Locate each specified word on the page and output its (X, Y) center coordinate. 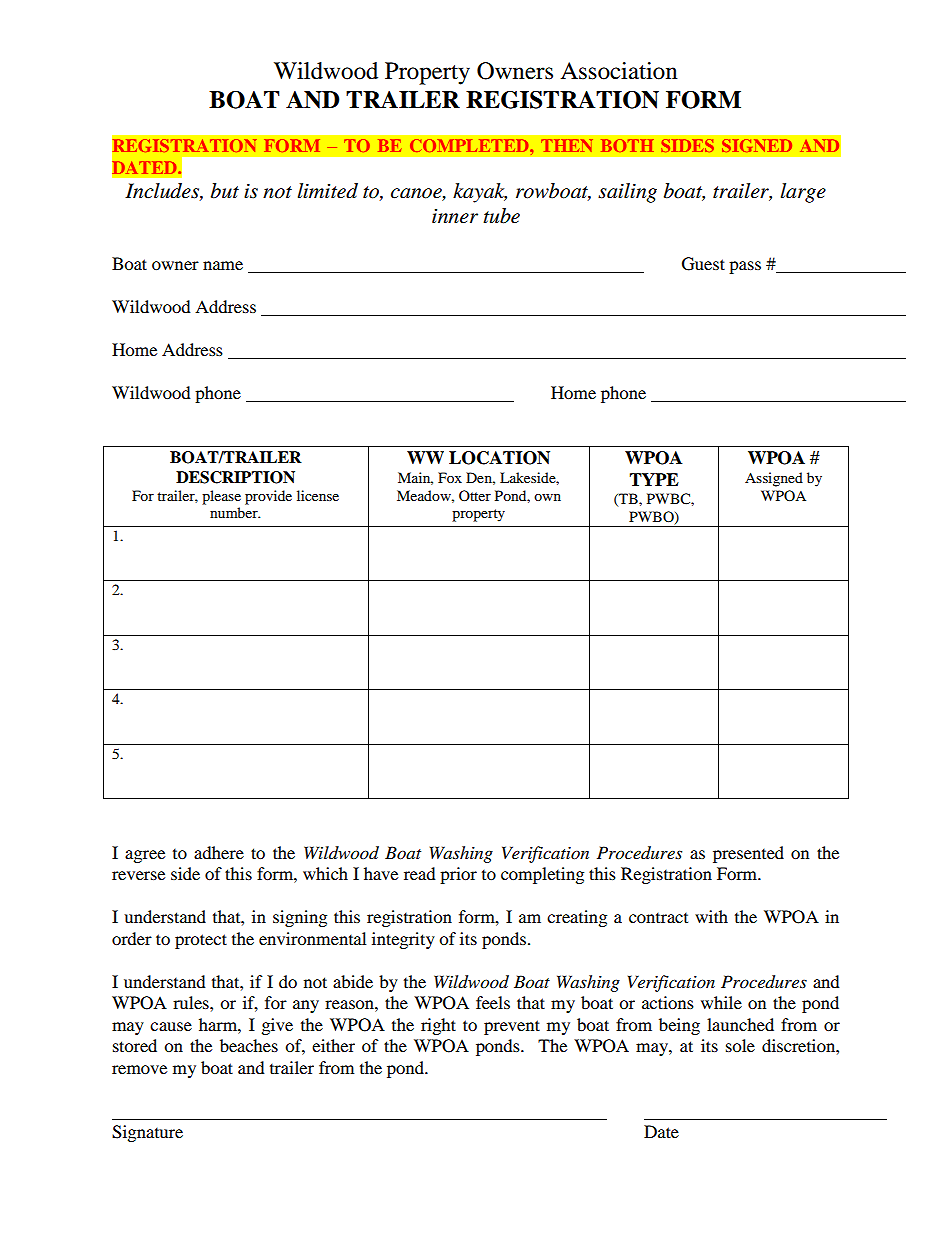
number (235, 512)
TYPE (654, 479)
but (225, 191)
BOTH (627, 145)
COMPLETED (470, 145)
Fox (450, 477)
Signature (147, 1133)
